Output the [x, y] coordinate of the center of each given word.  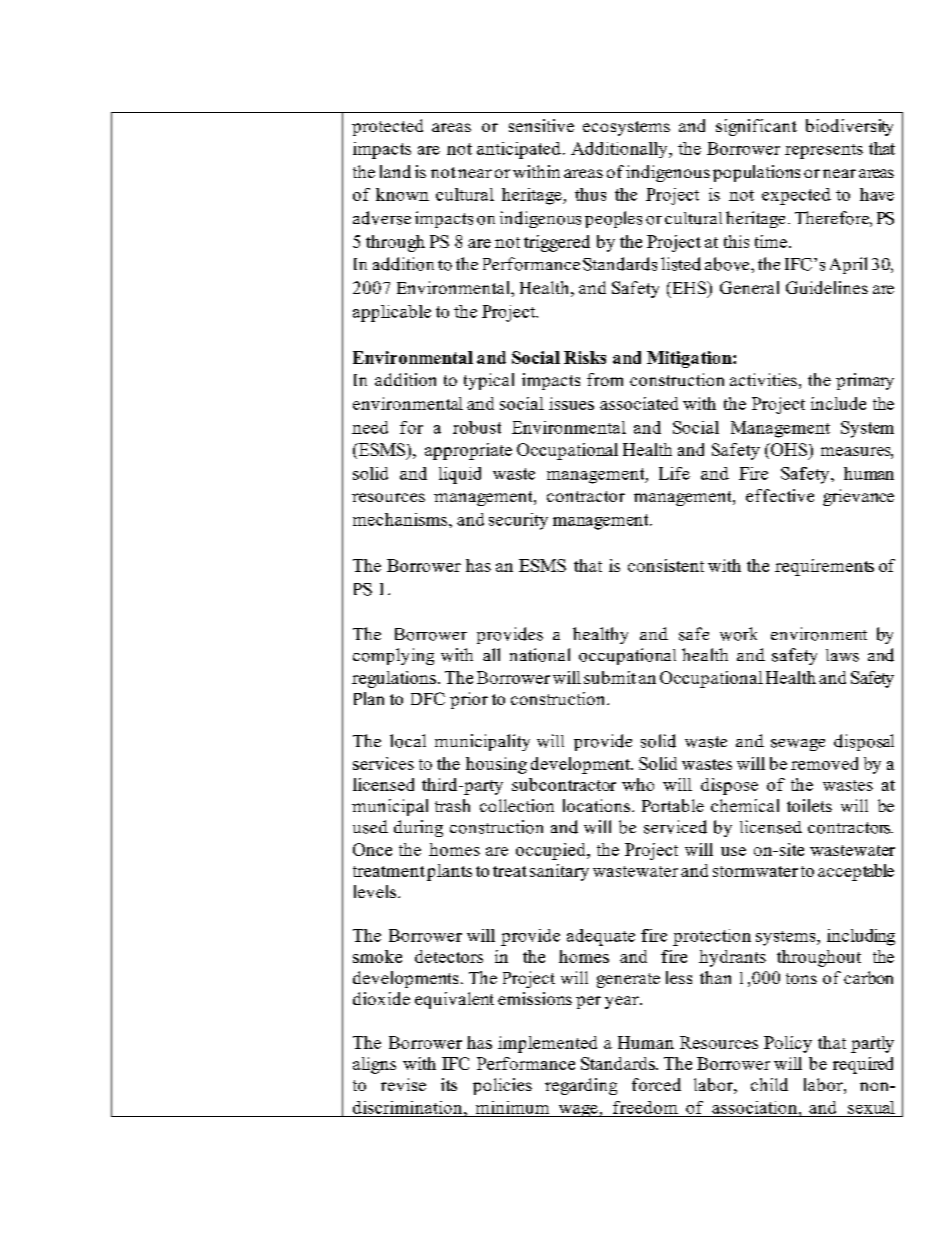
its [449, 1084]
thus [590, 194]
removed [824, 763]
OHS [789, 451]
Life [674, 473]
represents [824, 151]
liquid [460, 475]
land [395, 171]
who [638, 784]
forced [656, 1084]
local [408, 741]
